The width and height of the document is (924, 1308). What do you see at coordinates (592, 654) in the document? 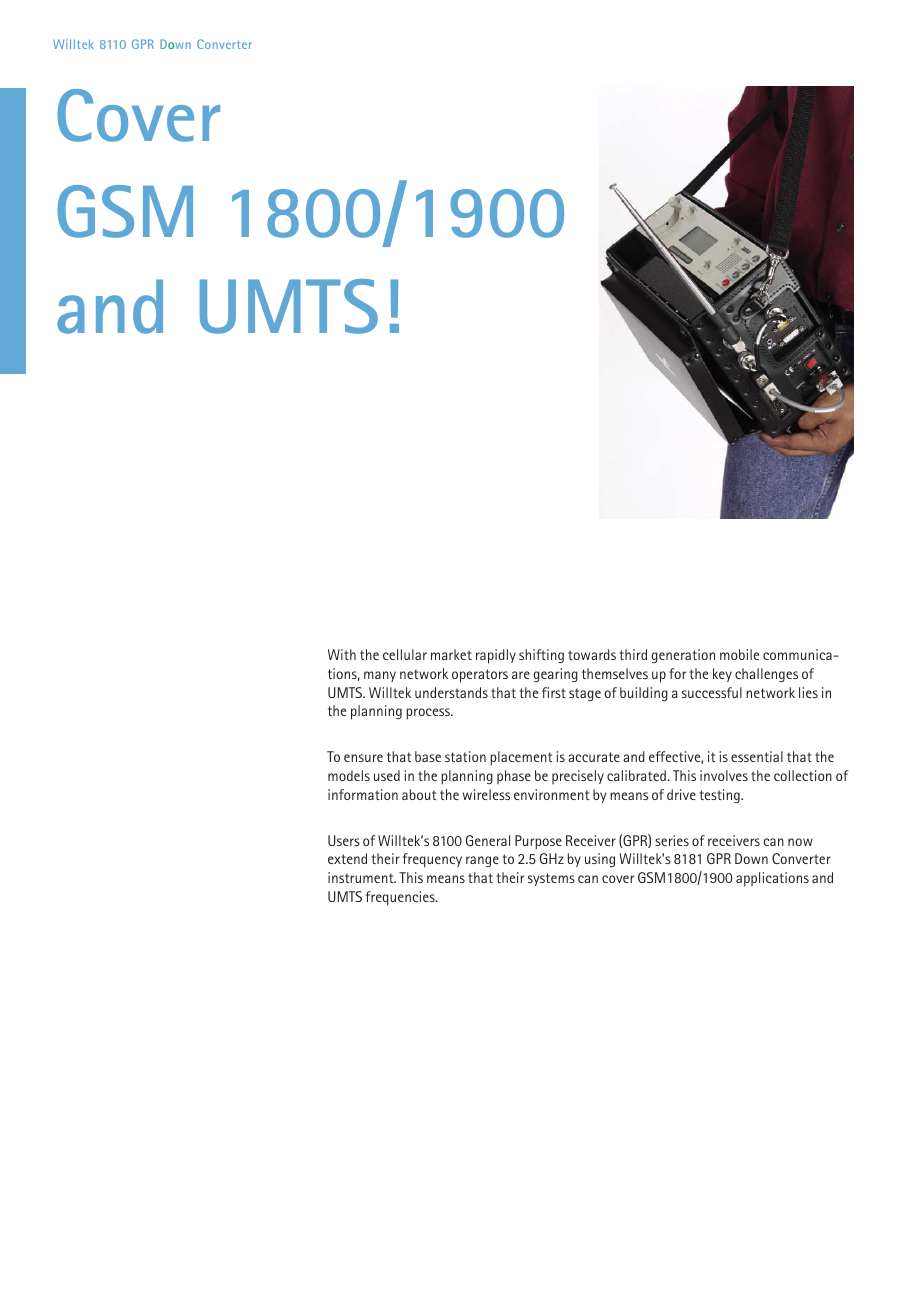
I see `towards` at bounding box center [592, 654].
